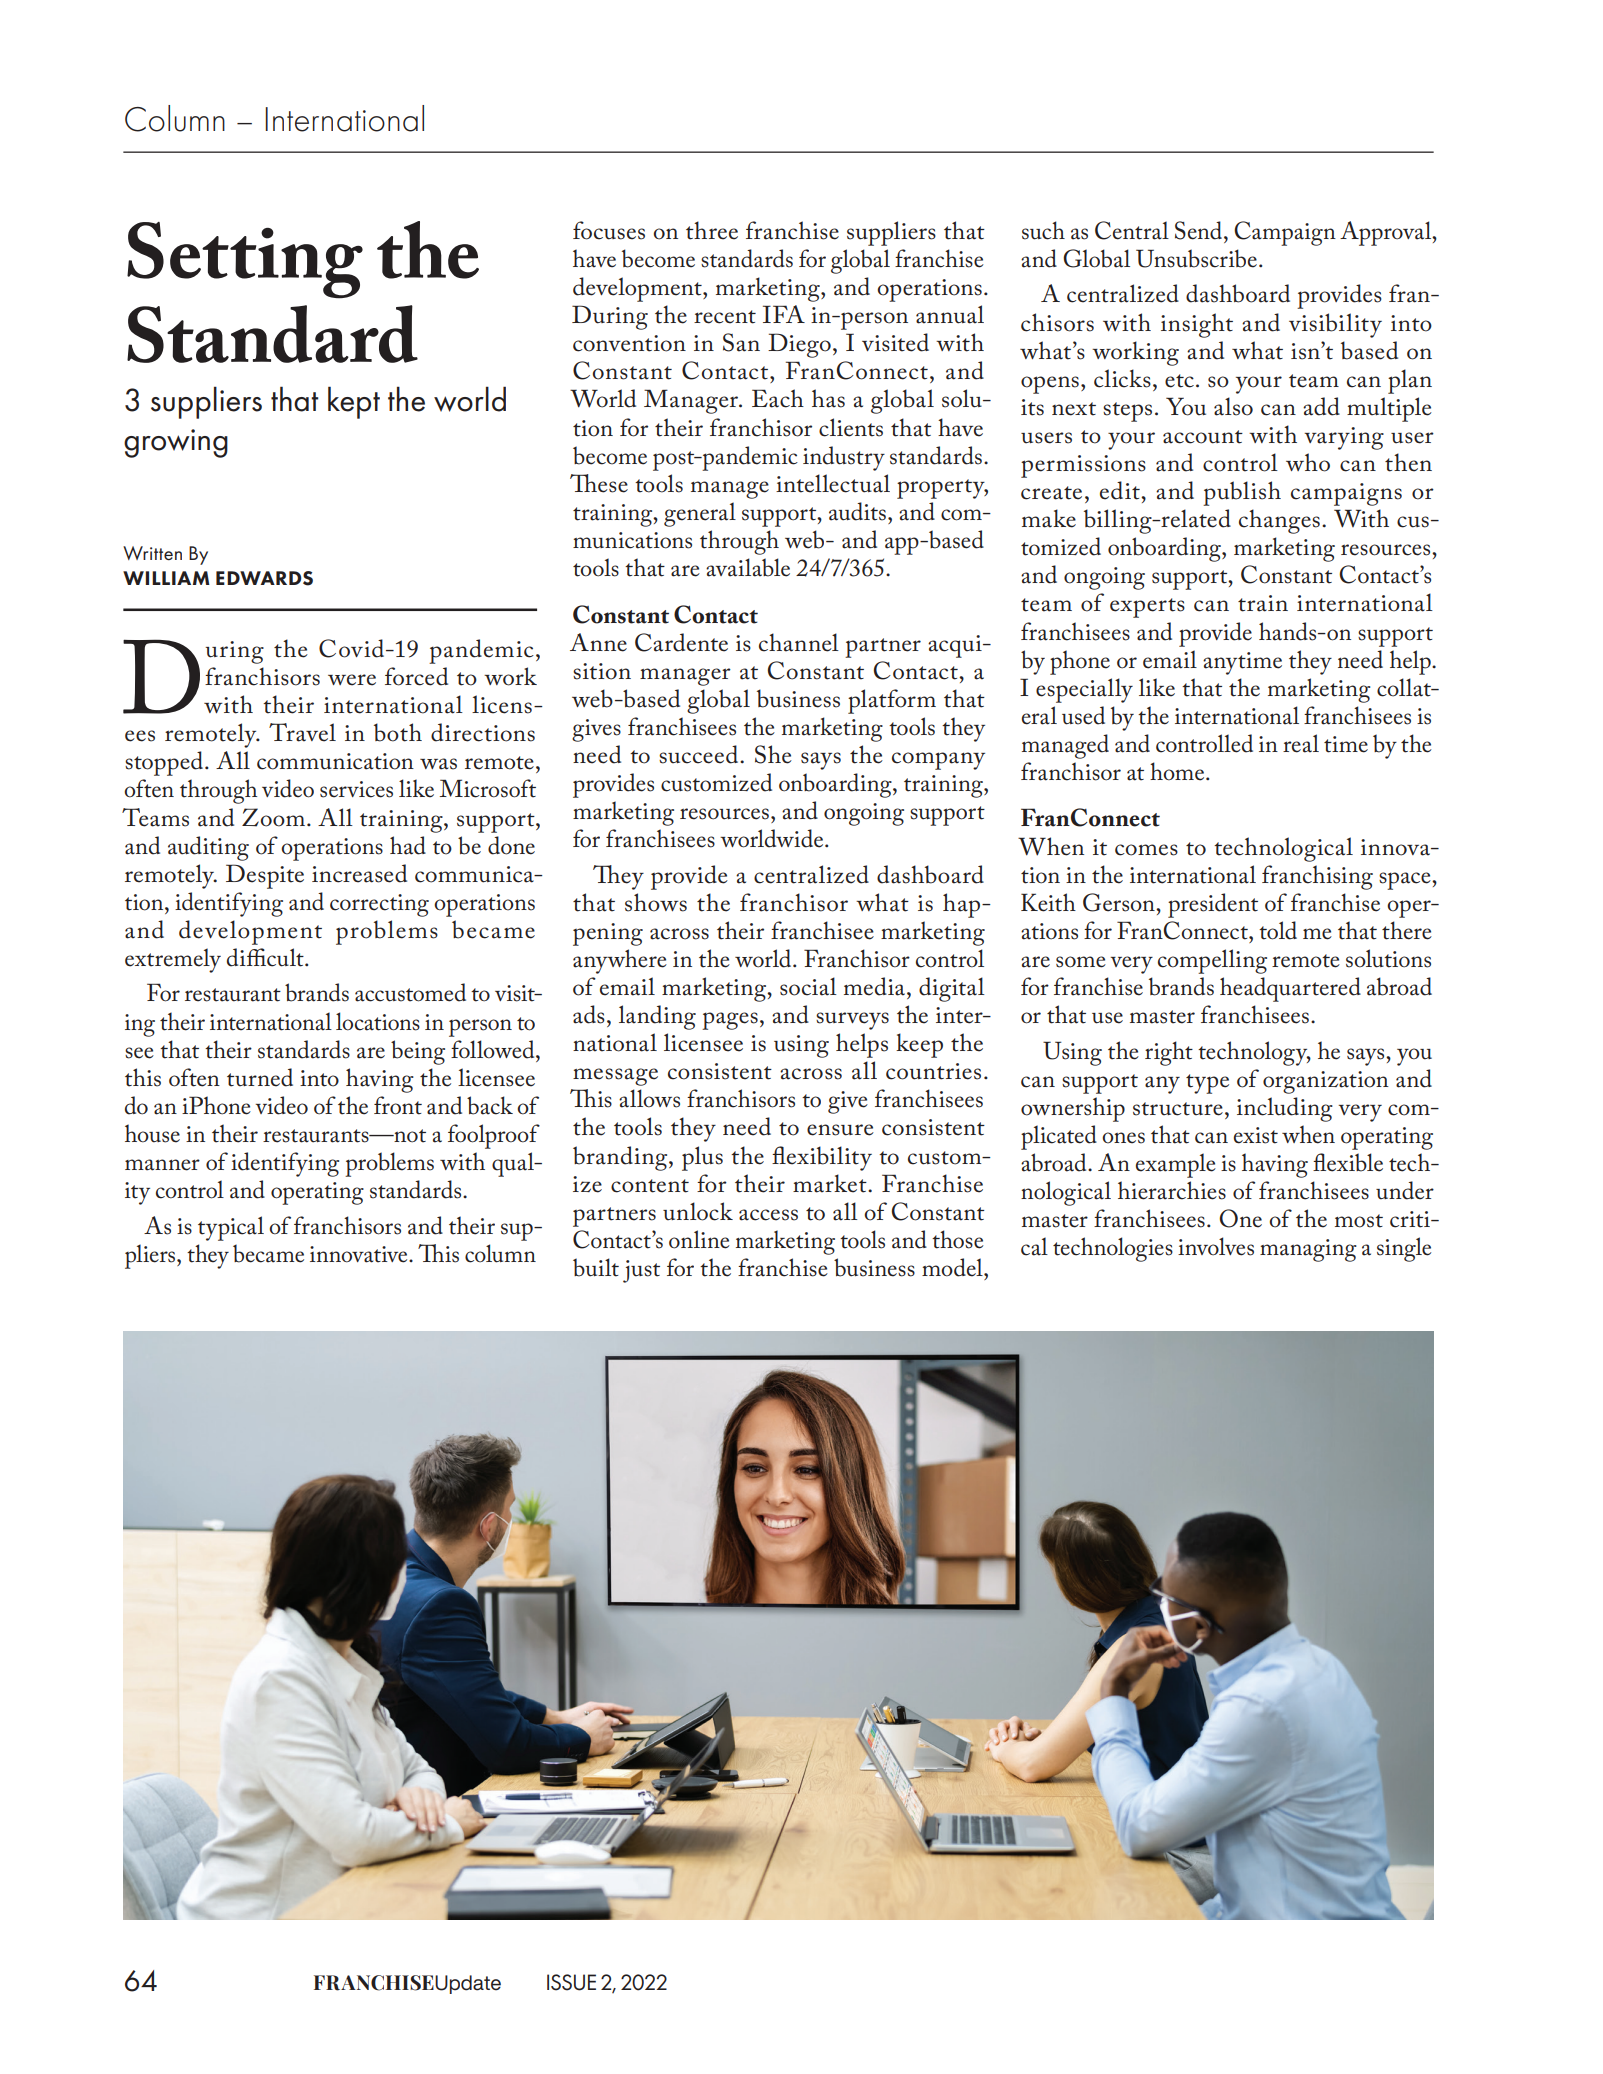 The image size is (1603, 2074). I want to click on IFA, so click(784, 314).
